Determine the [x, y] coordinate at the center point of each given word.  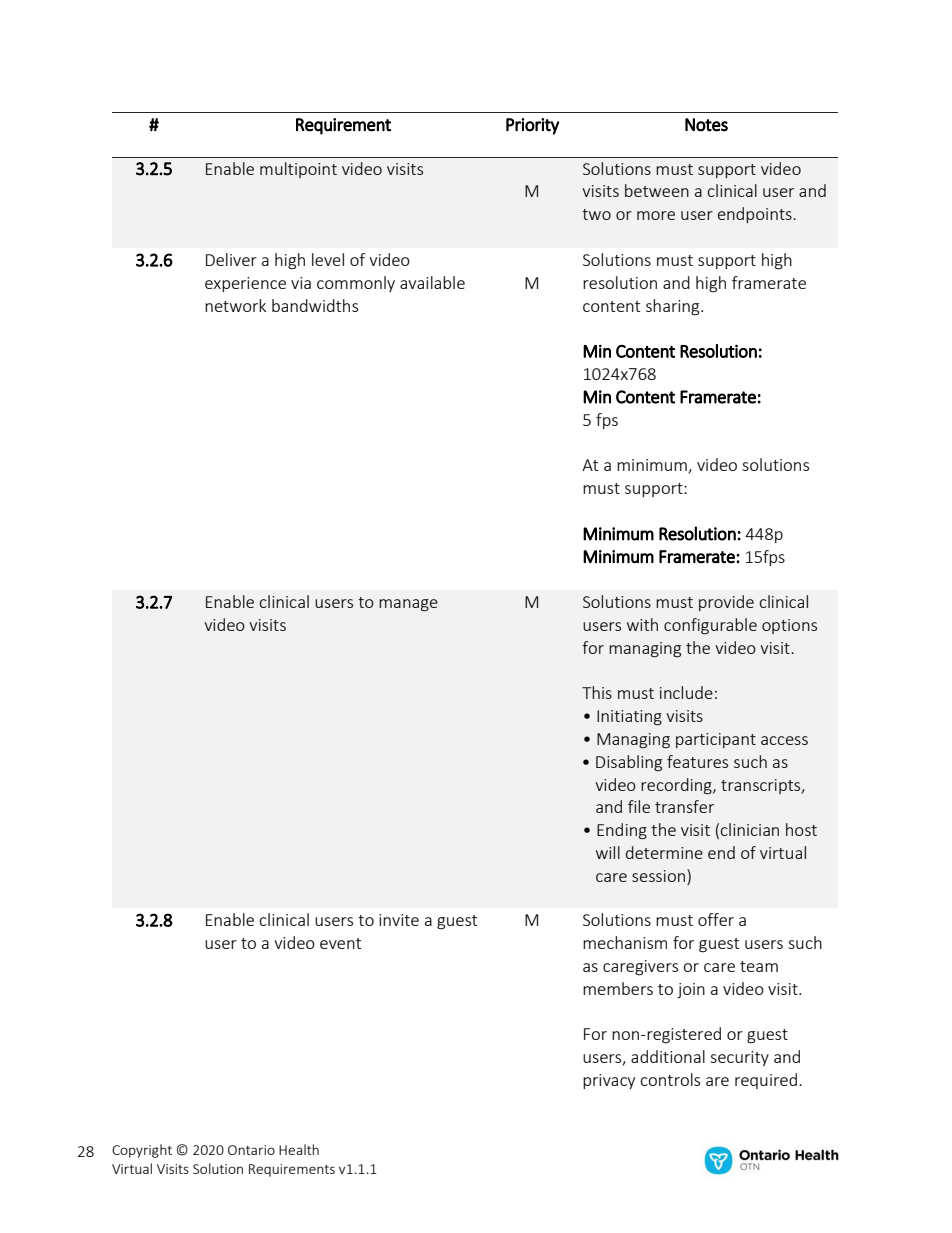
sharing [674, 307]
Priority [532, 126]
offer [716, 919]
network [235, 305]
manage [408, 605]
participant [716, 740]
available [432, 282]
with [642, 624]
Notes [706, 125]
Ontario [251, 1150]
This [597, 692]
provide [726, 603]
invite [399, 920]
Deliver [231, 259]
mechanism [625, 942]
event [340, 943]
